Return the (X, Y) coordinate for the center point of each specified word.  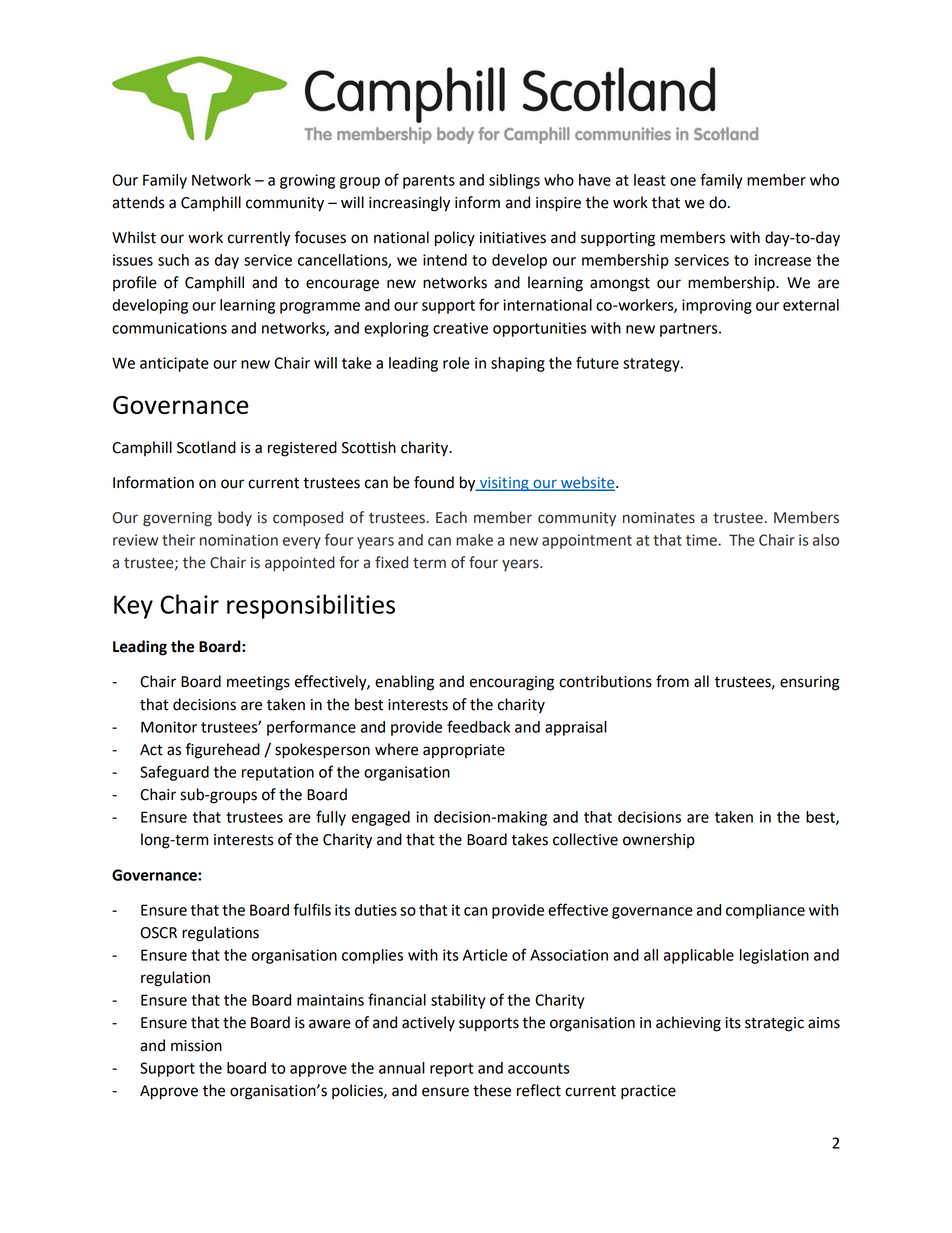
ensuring (810, 683)
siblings (514, 181)
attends (138, 202)
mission (196, 1046)
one (683, 181)
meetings (258, 683)
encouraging (512, 683)
